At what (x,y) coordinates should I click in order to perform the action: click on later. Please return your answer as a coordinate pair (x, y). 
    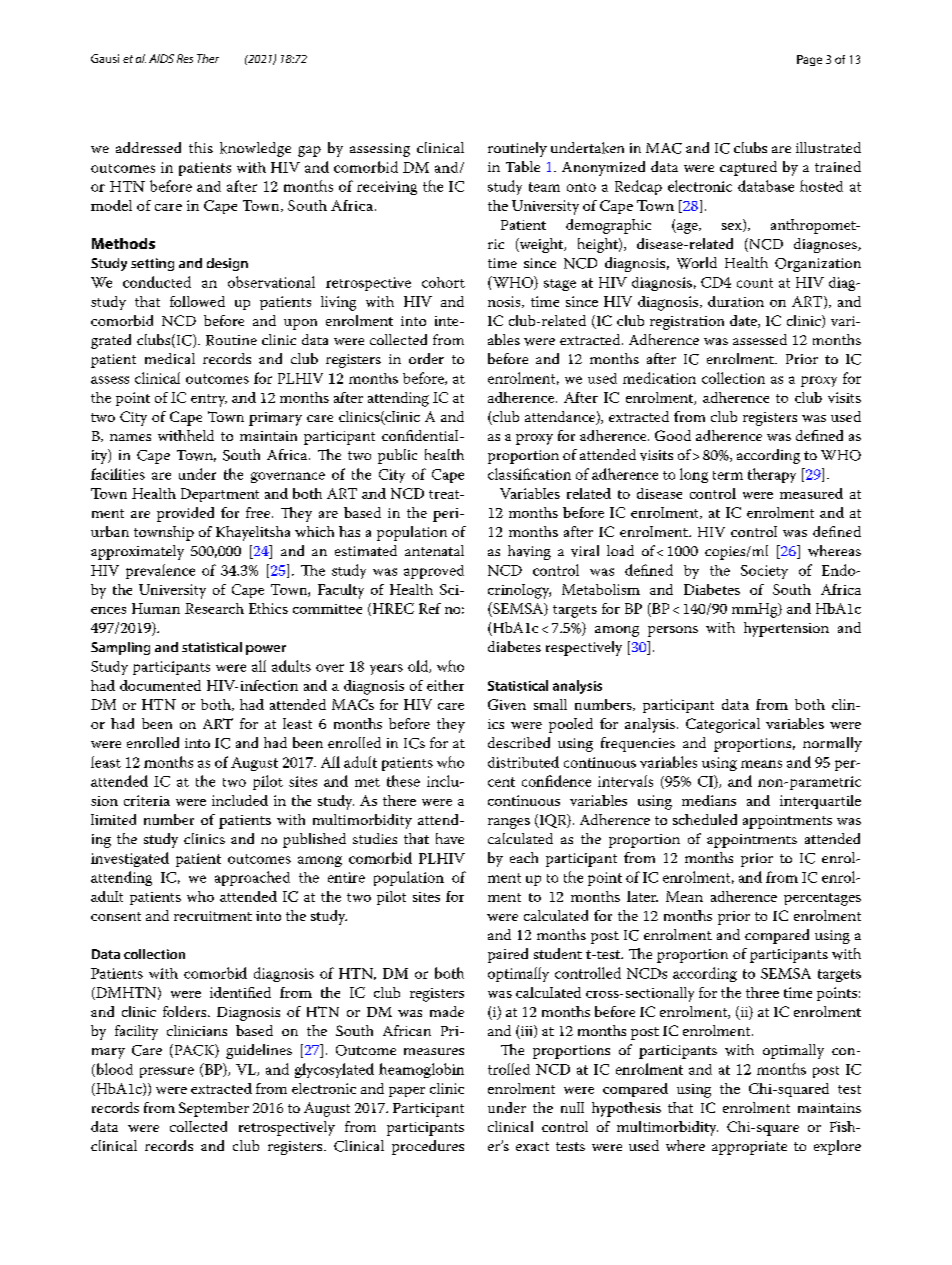
    Looking at the image, I should click on (642, 896).
